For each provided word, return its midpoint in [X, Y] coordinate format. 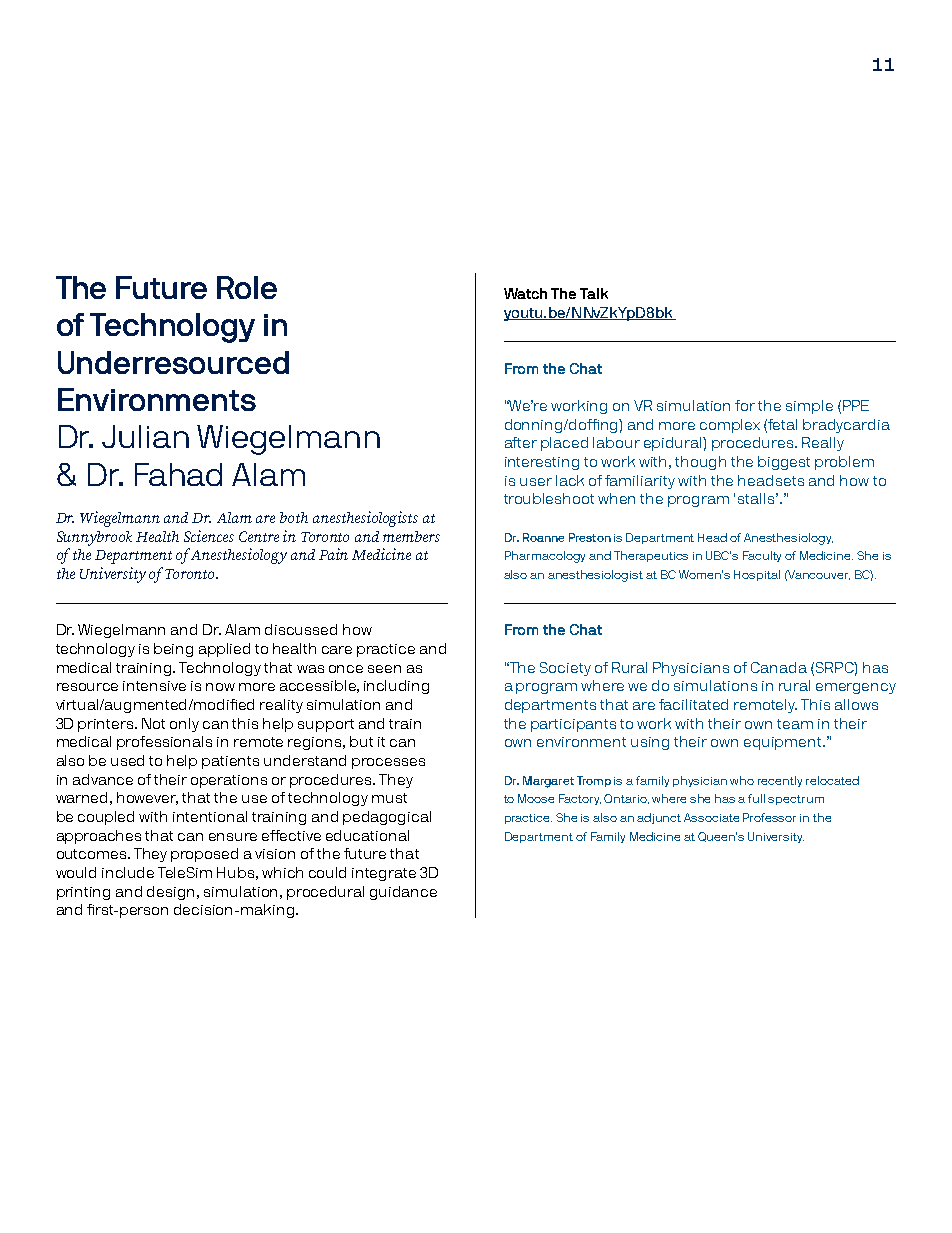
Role [247, 287]
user [536, 482]
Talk [594, 293]
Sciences [209, 536]
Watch [525, 293]
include [128, 872]
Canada [779, 667]
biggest [784, 463]
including [396, 687]
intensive [154, 686]
